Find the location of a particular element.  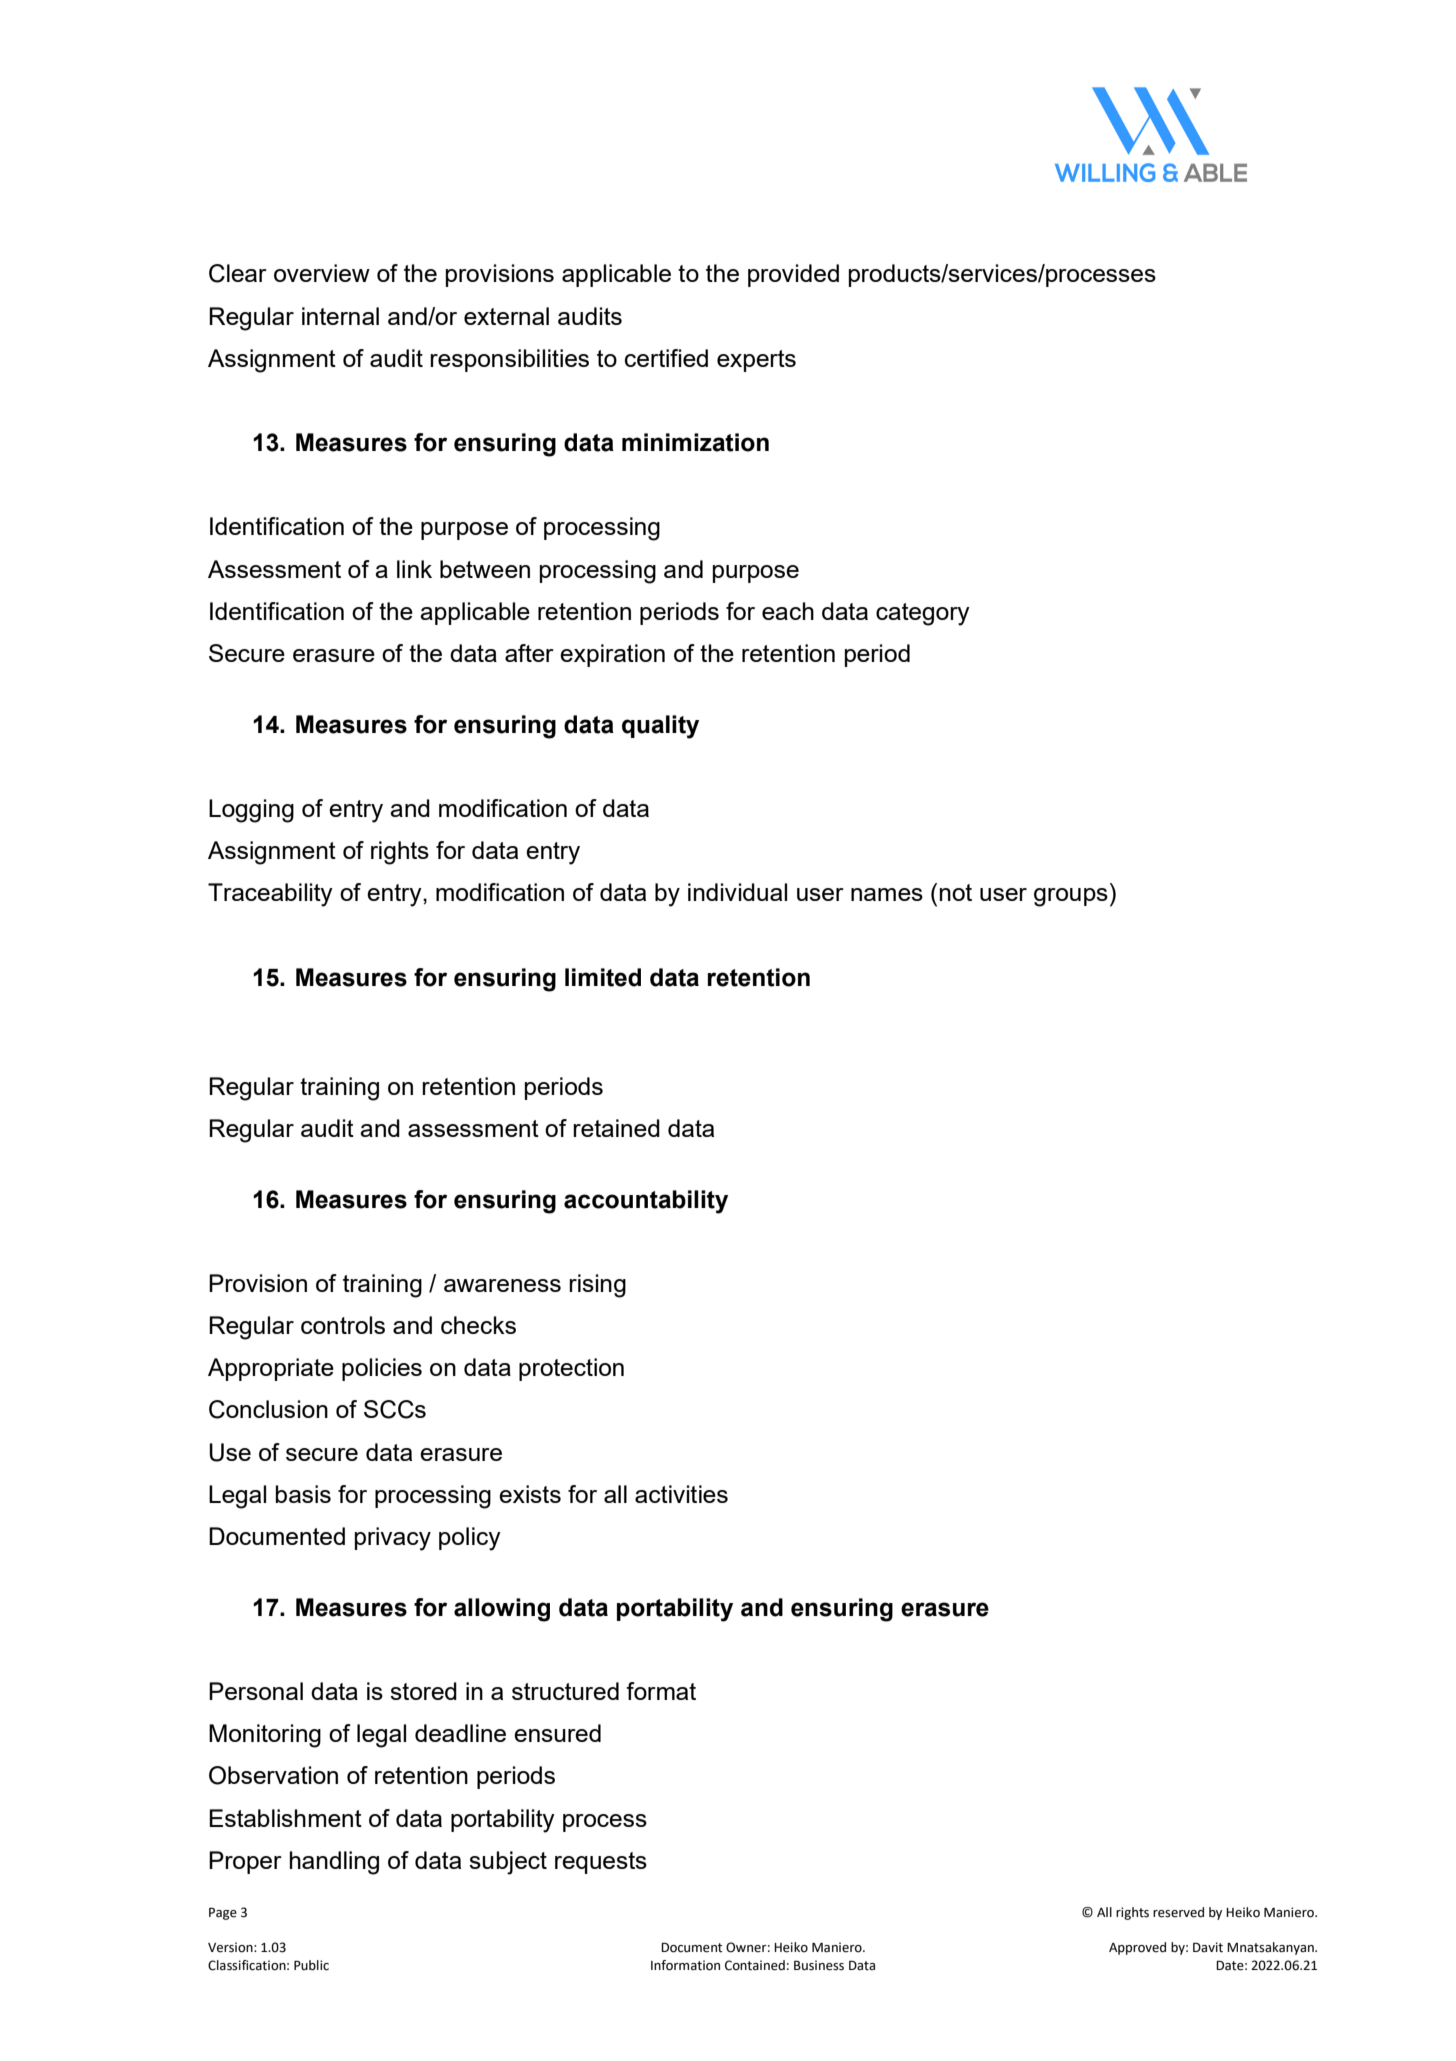

Contained is located at coordinates (755, 1965).
